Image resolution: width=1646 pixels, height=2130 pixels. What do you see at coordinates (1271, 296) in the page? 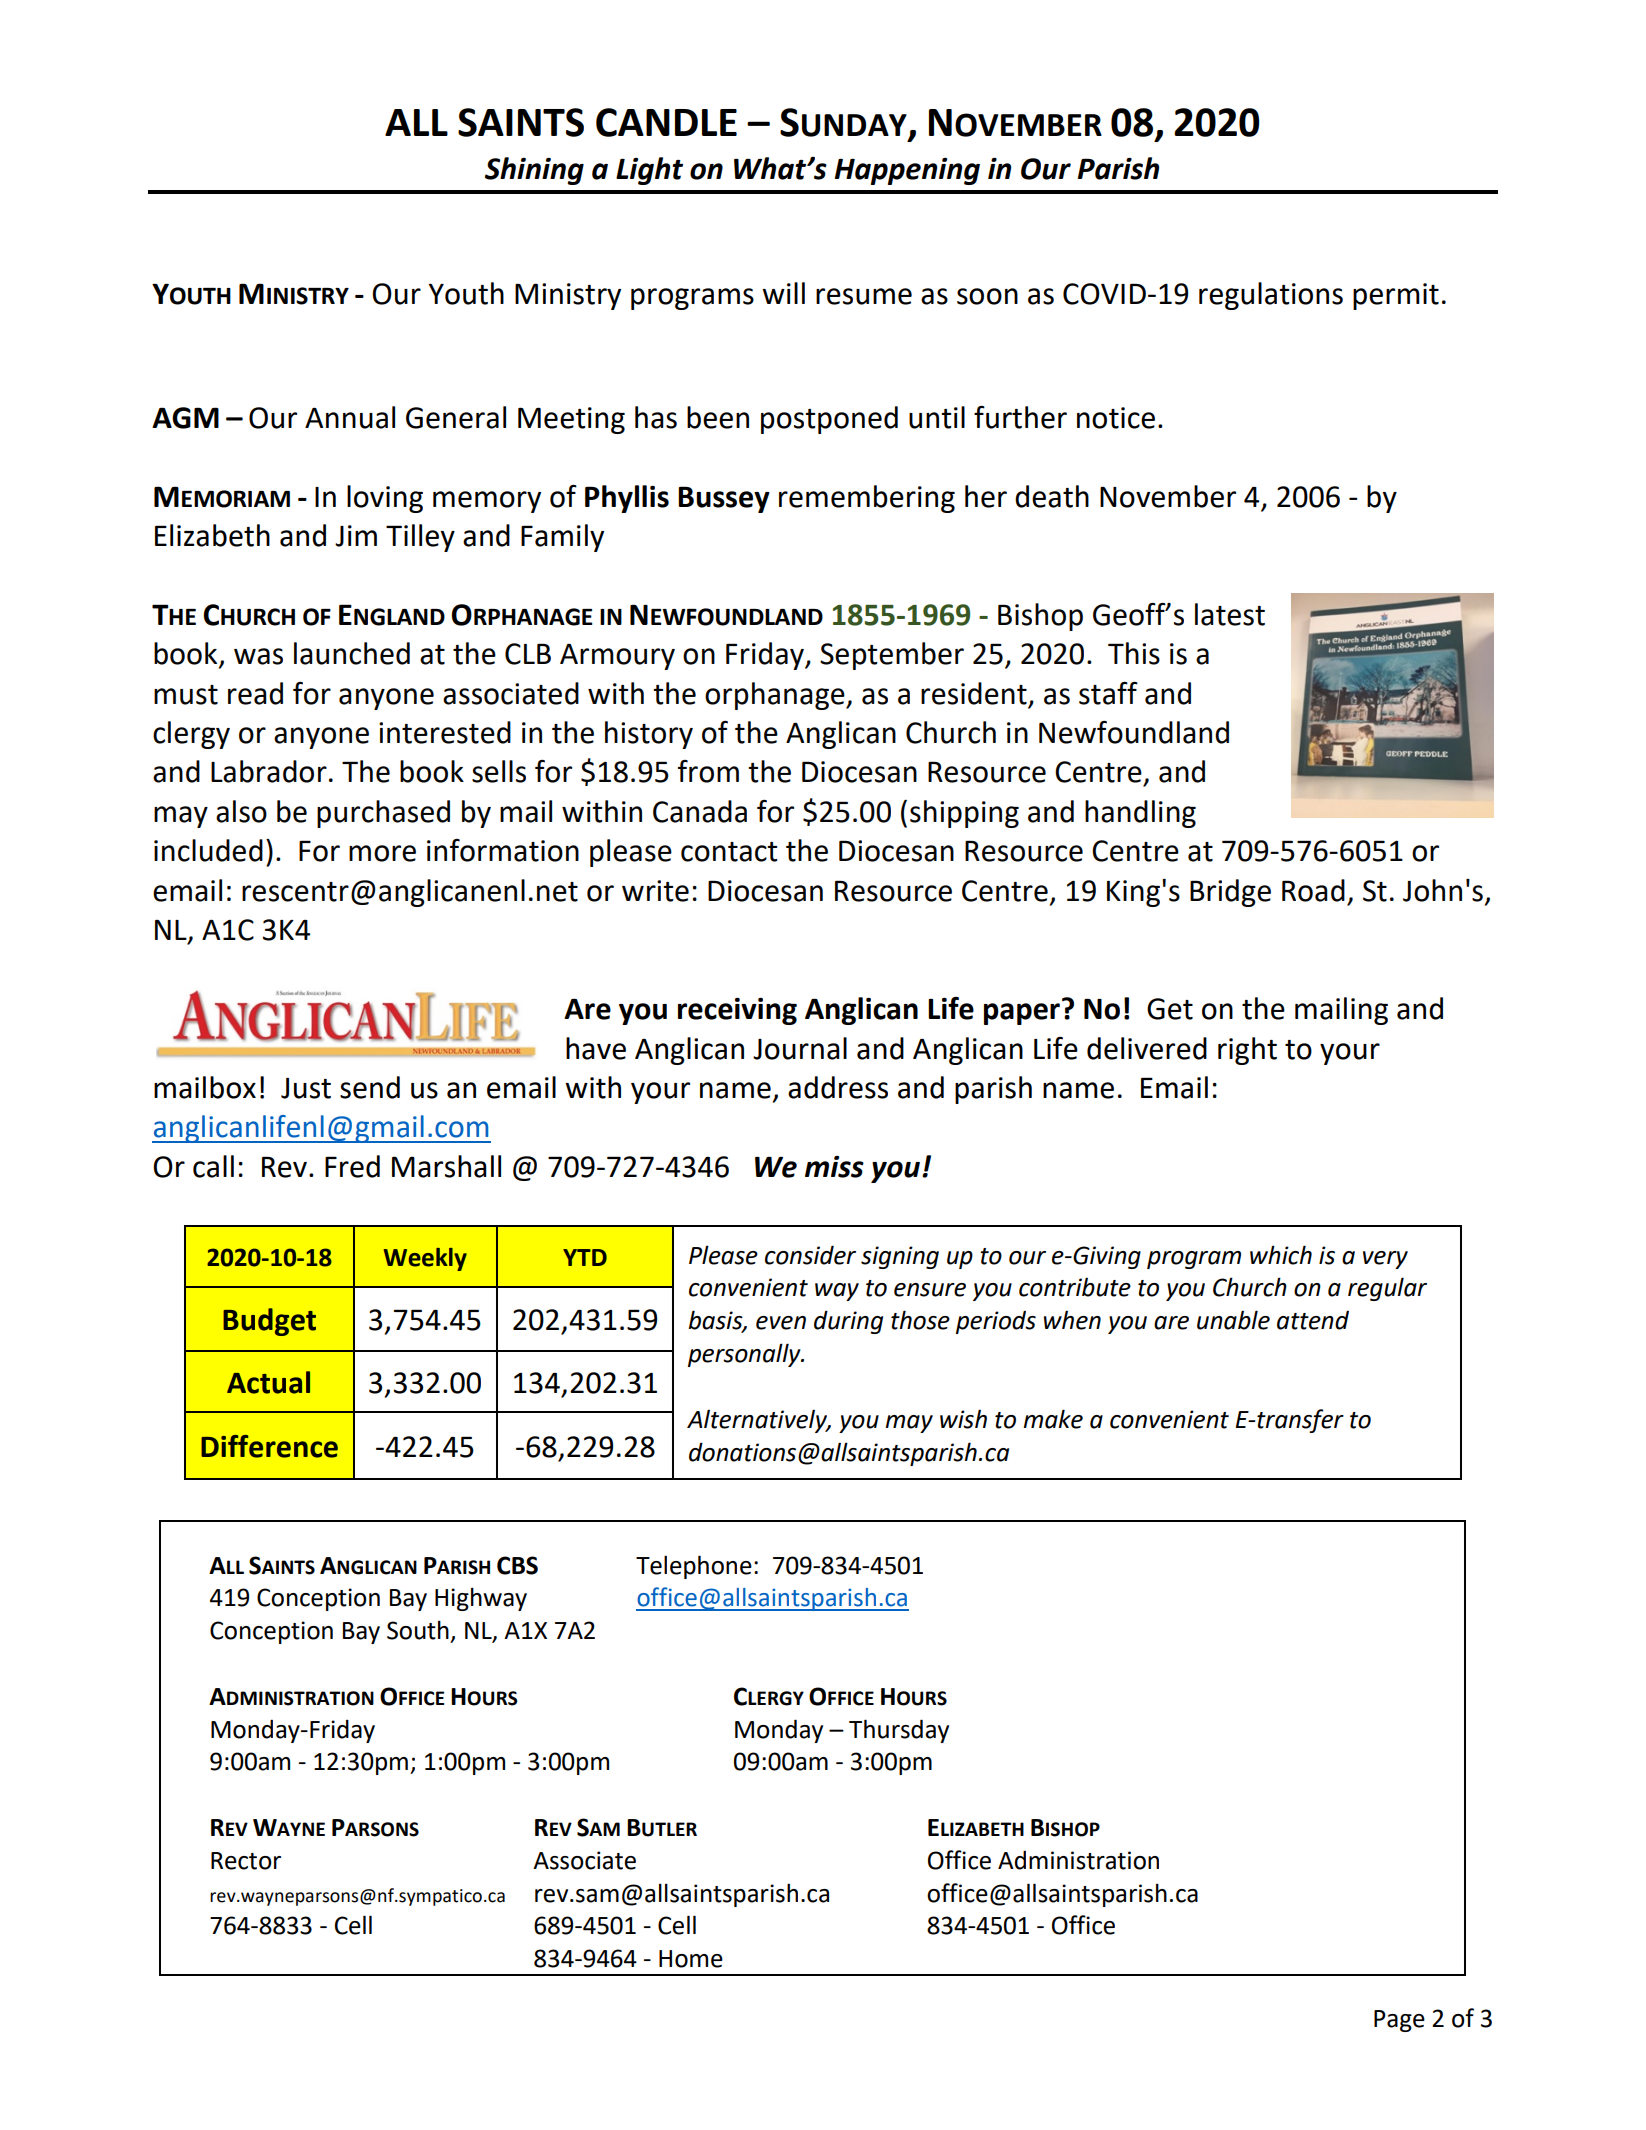
I see `regulations` at bounding box center [1271, 296].
